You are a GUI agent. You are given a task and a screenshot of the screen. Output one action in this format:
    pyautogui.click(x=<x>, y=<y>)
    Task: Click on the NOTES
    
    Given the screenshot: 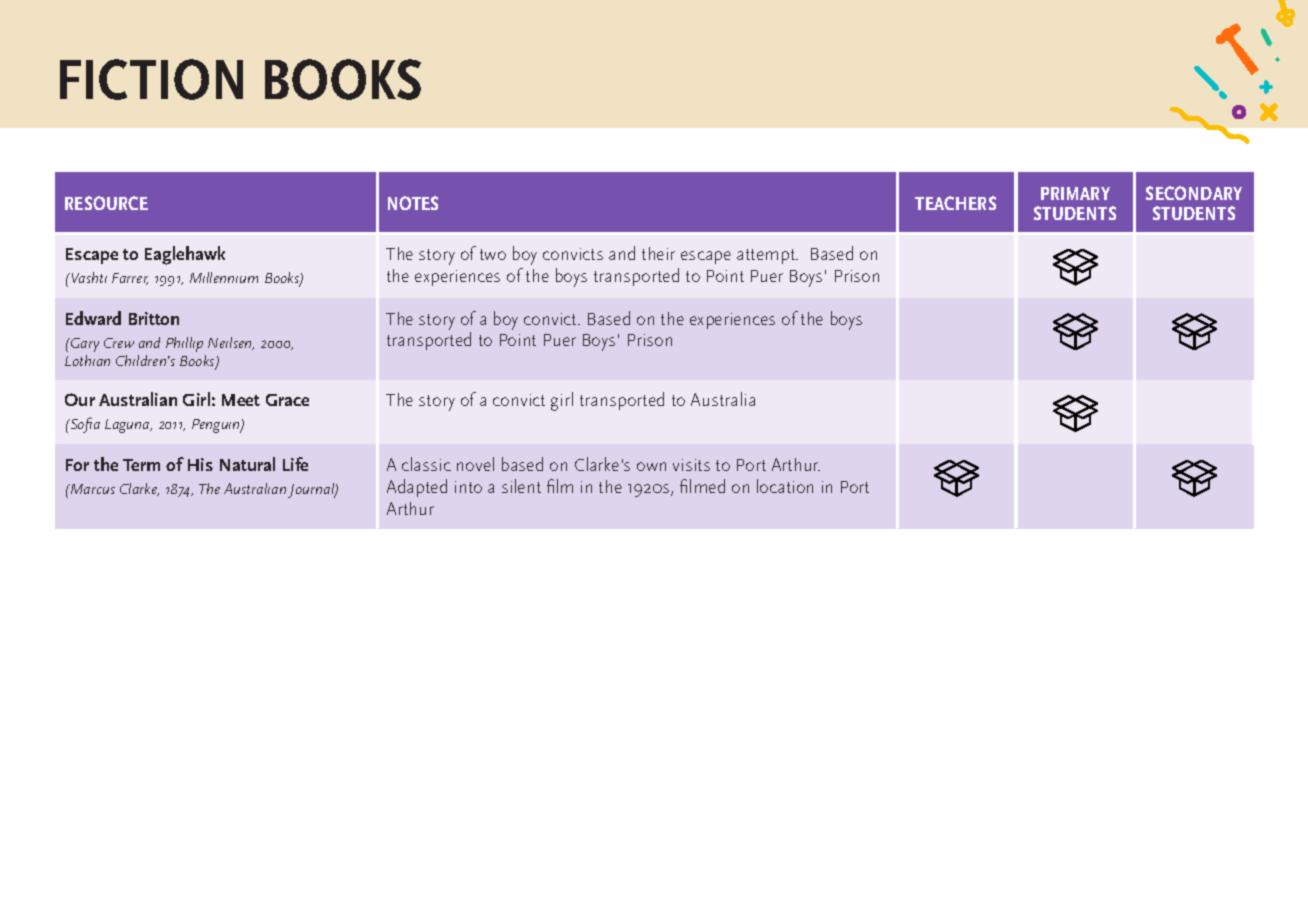 What is the action you would take?
    pyautogui.click(x=413, y=203)
